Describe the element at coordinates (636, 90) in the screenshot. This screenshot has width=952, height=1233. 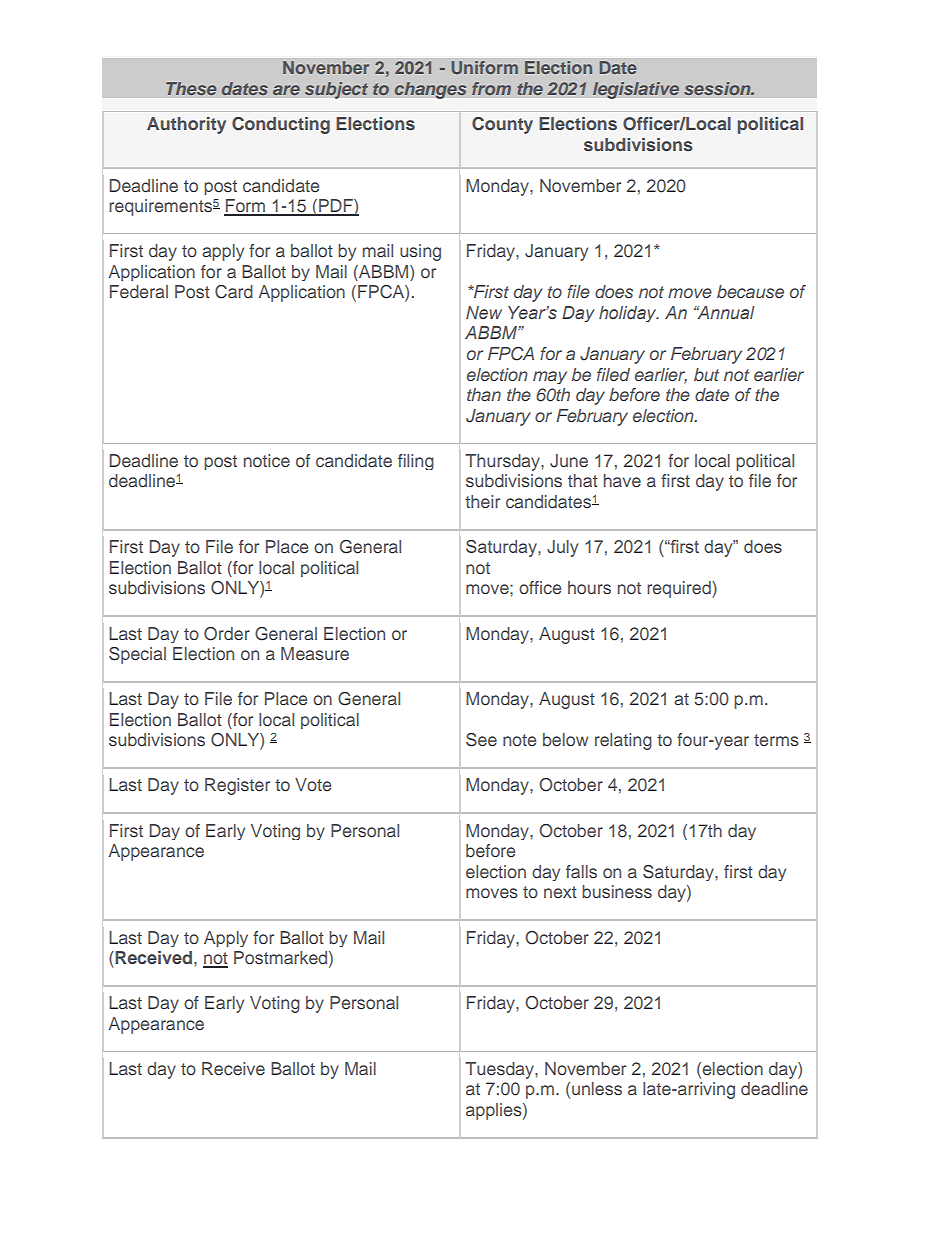
I see `legislative` at that location.
